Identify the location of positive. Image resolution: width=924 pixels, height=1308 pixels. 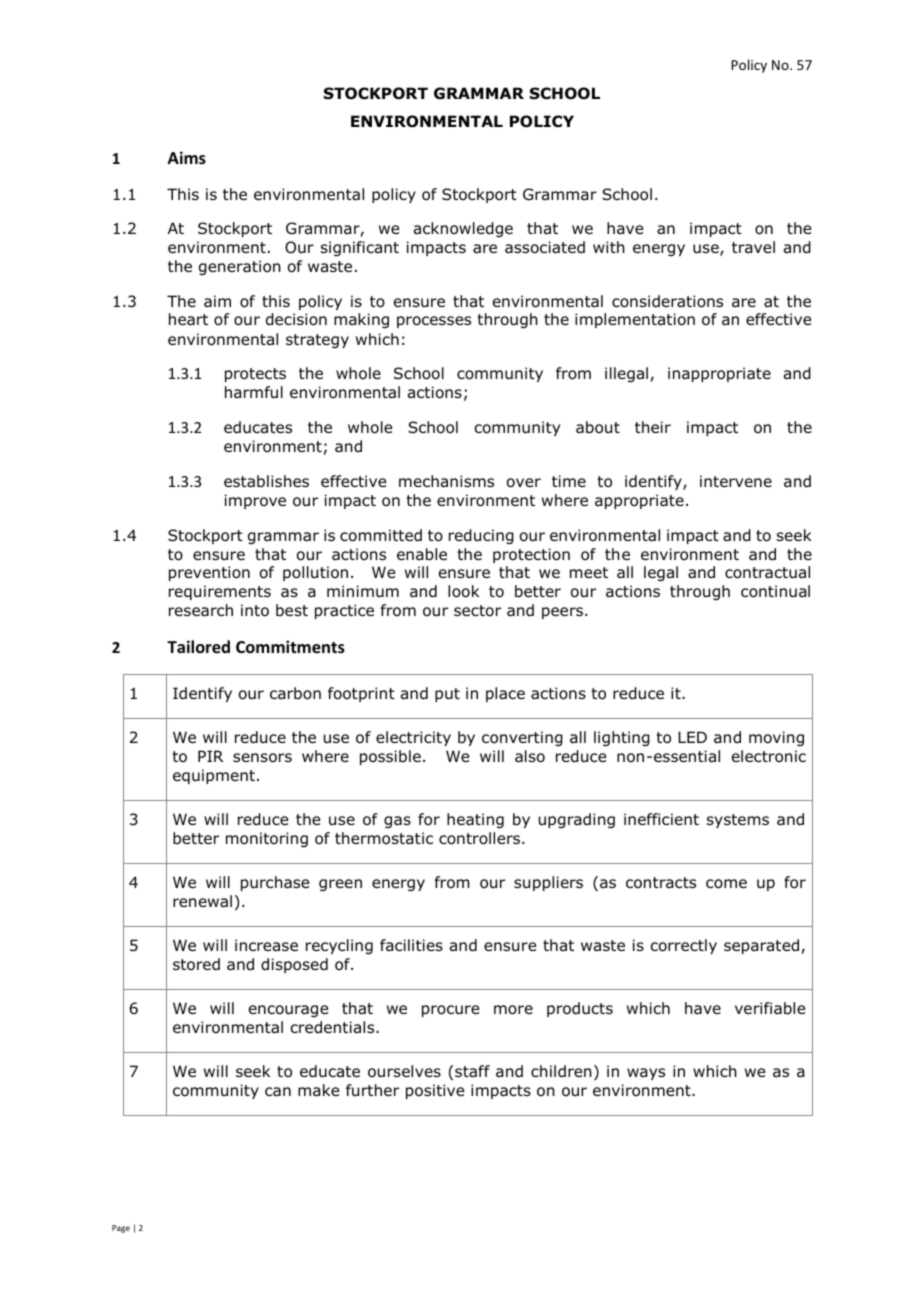
(435, 1091).
